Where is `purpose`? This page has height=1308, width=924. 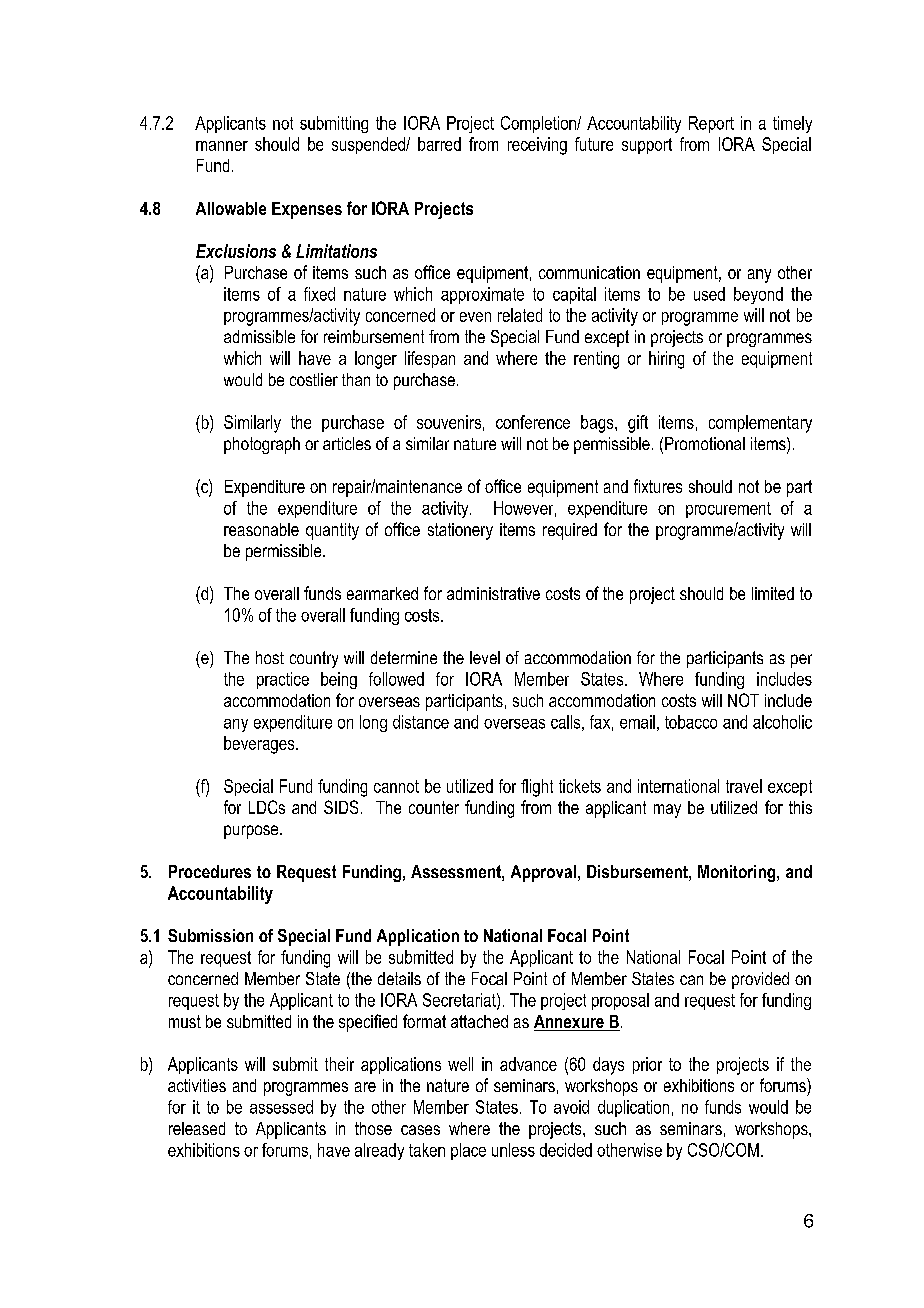
purpose is located at coordinates (252, 832).
